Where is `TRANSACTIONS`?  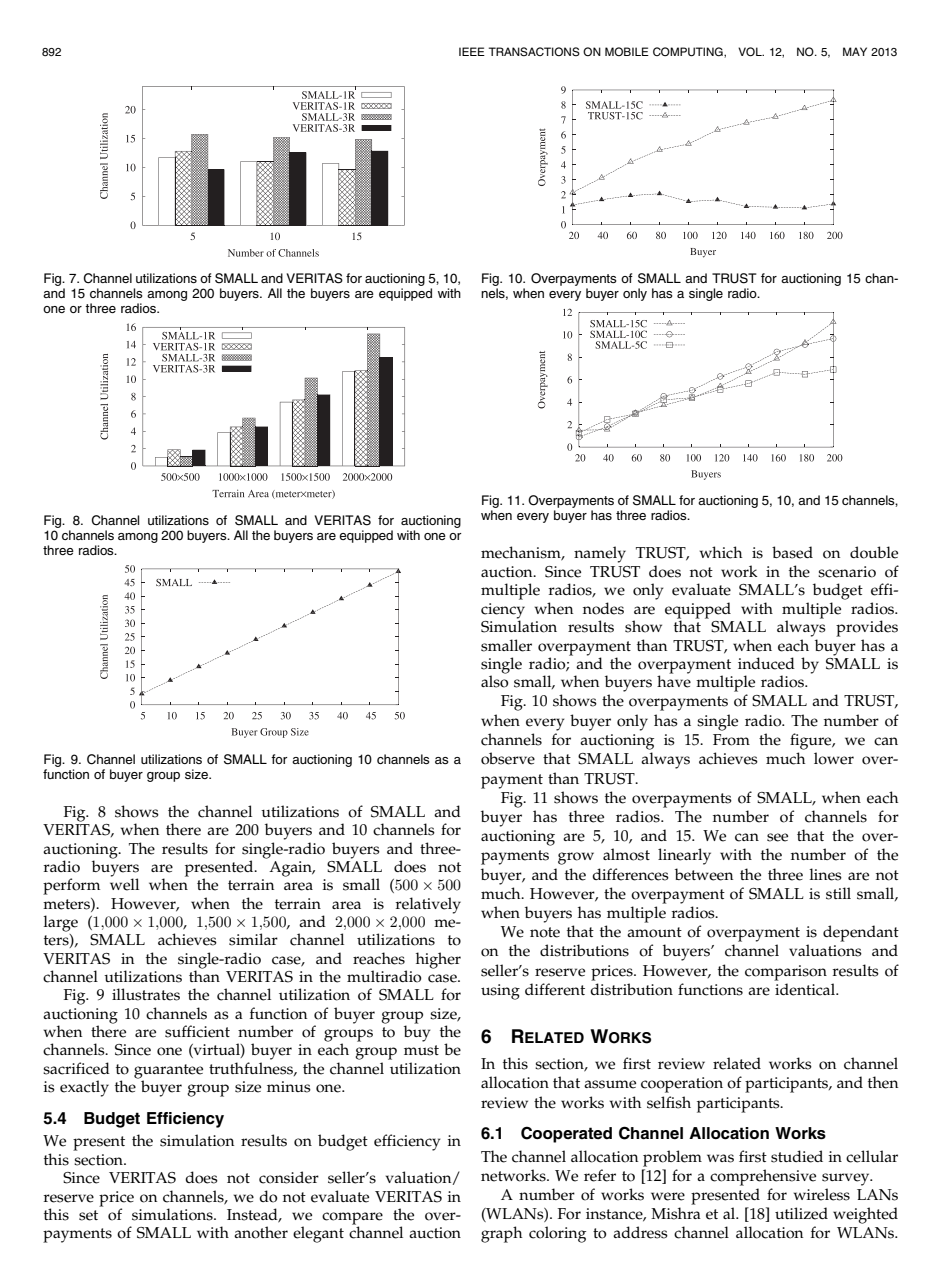
TRANSACTIONS is located at coordinates (534, 51).
